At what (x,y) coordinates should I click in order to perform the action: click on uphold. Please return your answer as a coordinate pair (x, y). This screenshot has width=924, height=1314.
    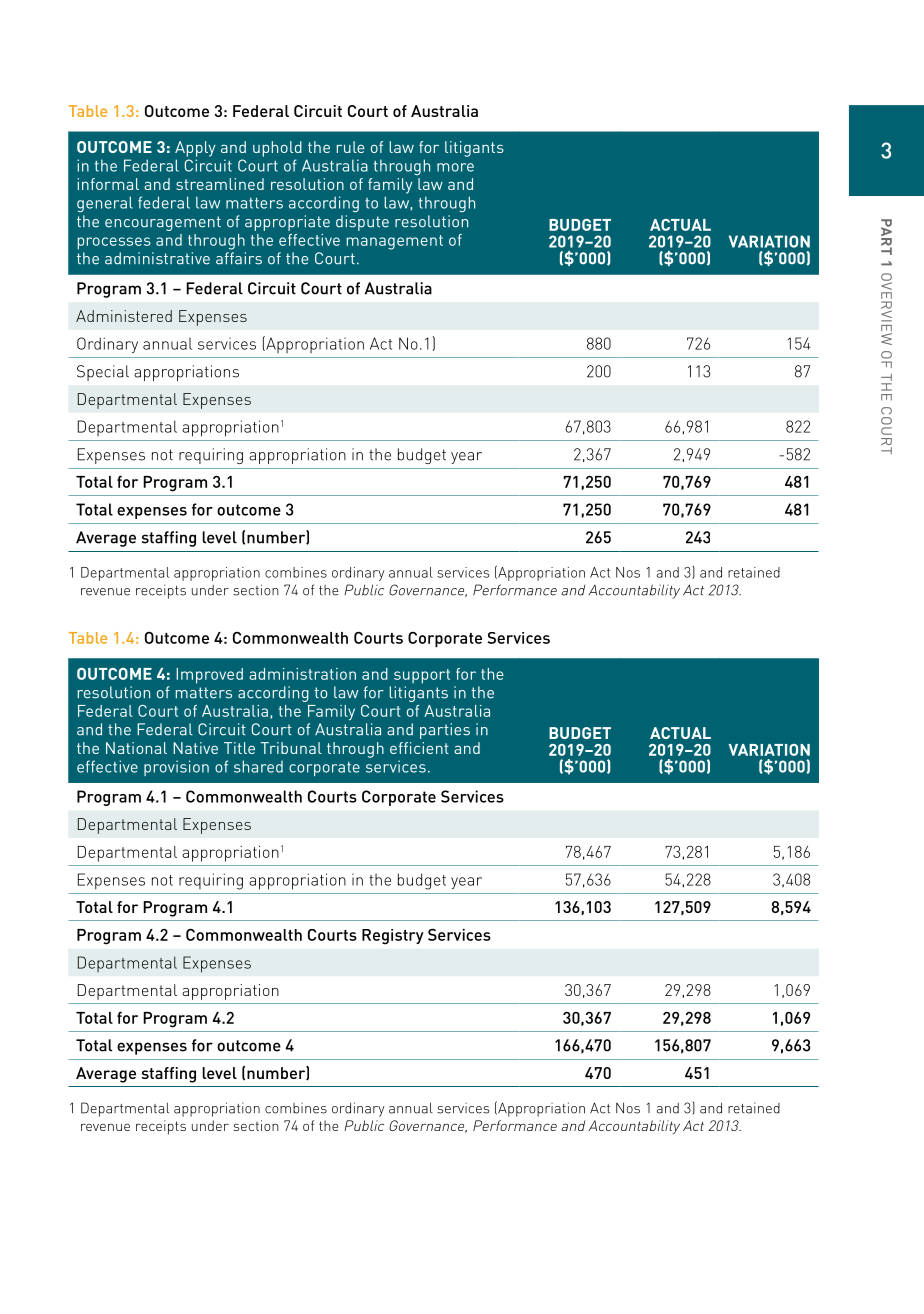
    Looking at the image, I should click on (277, 149).
